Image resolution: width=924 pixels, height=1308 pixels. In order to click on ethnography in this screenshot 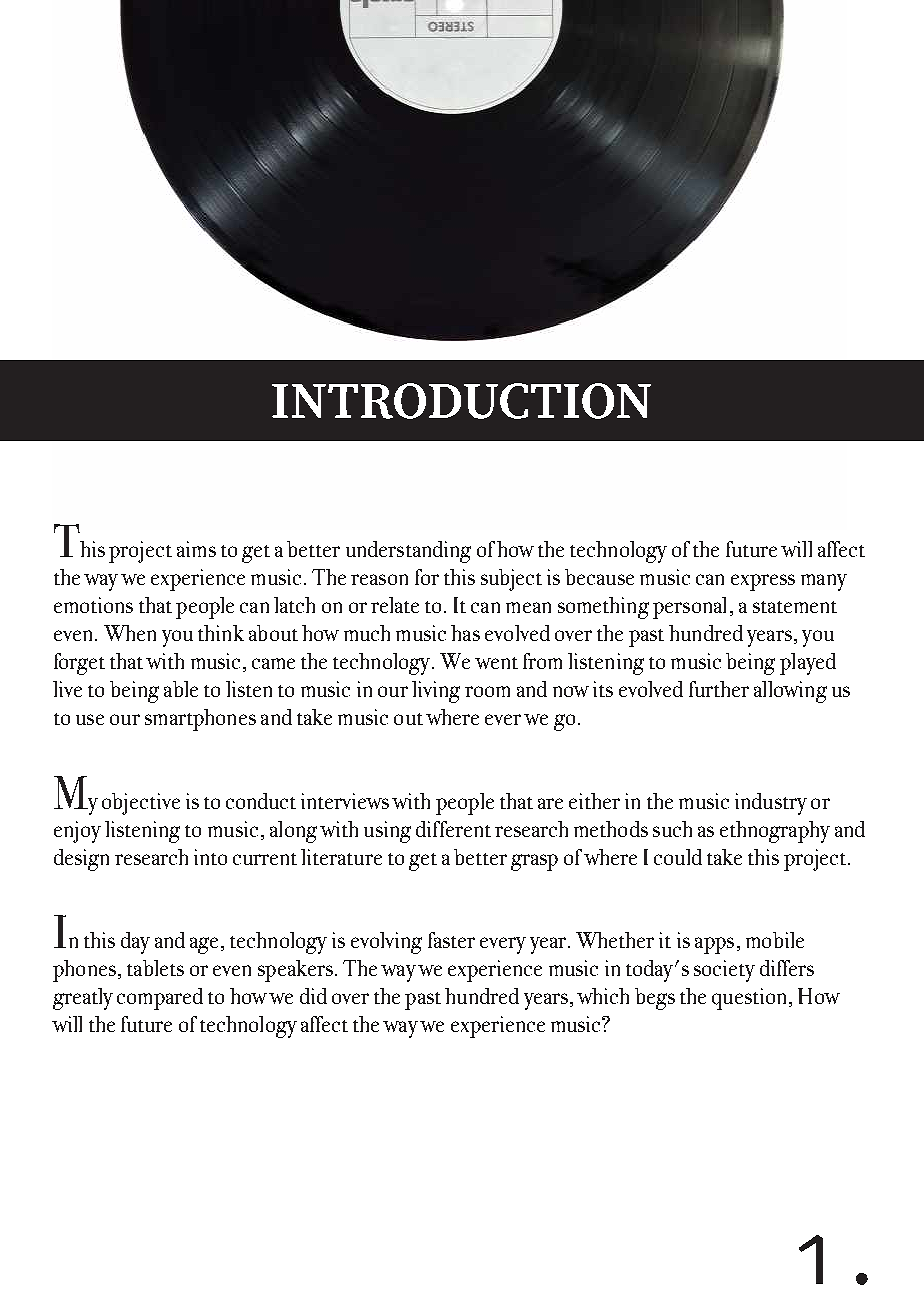, I will do `click(775, 832)`.
